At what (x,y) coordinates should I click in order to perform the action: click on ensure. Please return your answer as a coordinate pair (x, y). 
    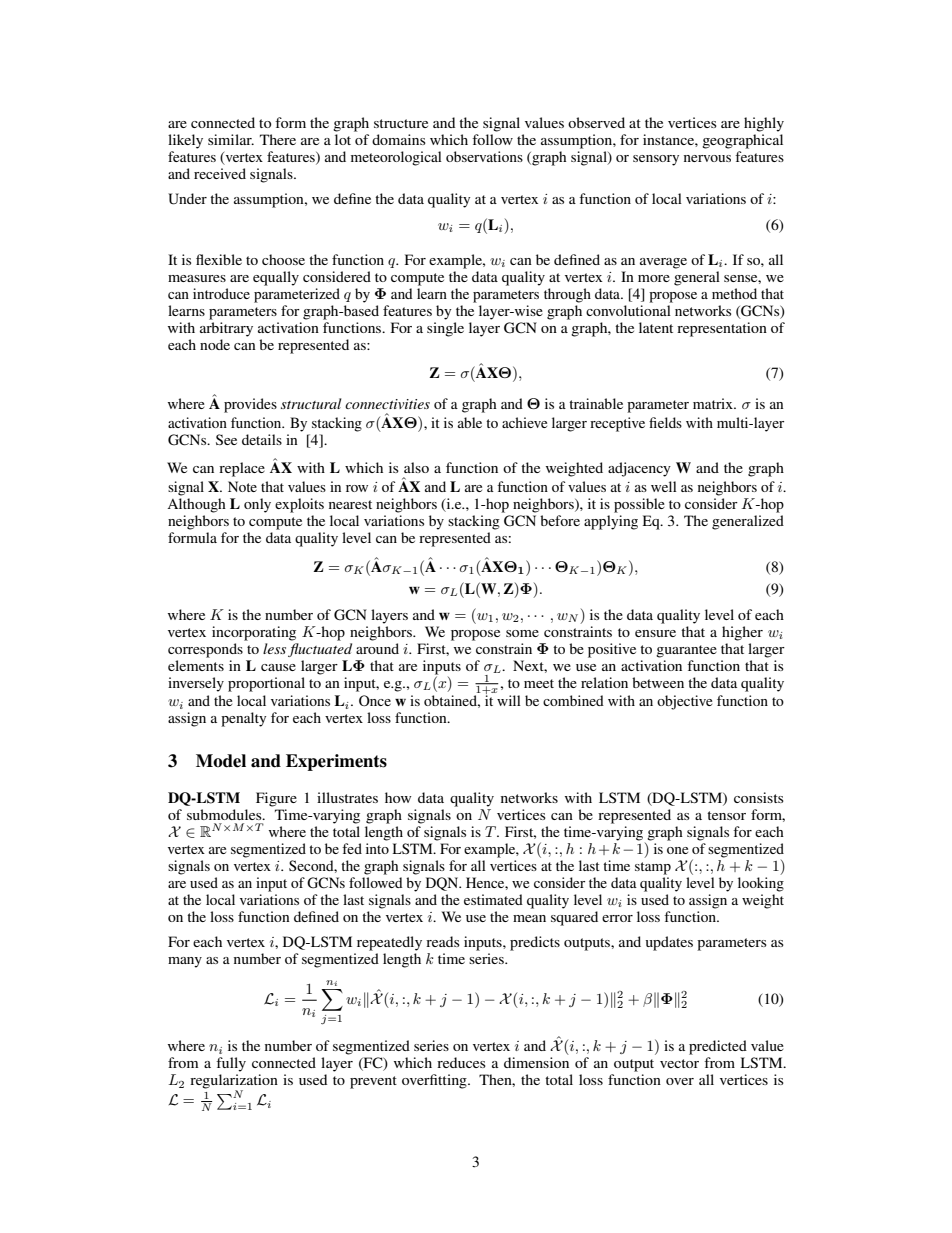
    Looking at the image, I should click on (655, 633).
